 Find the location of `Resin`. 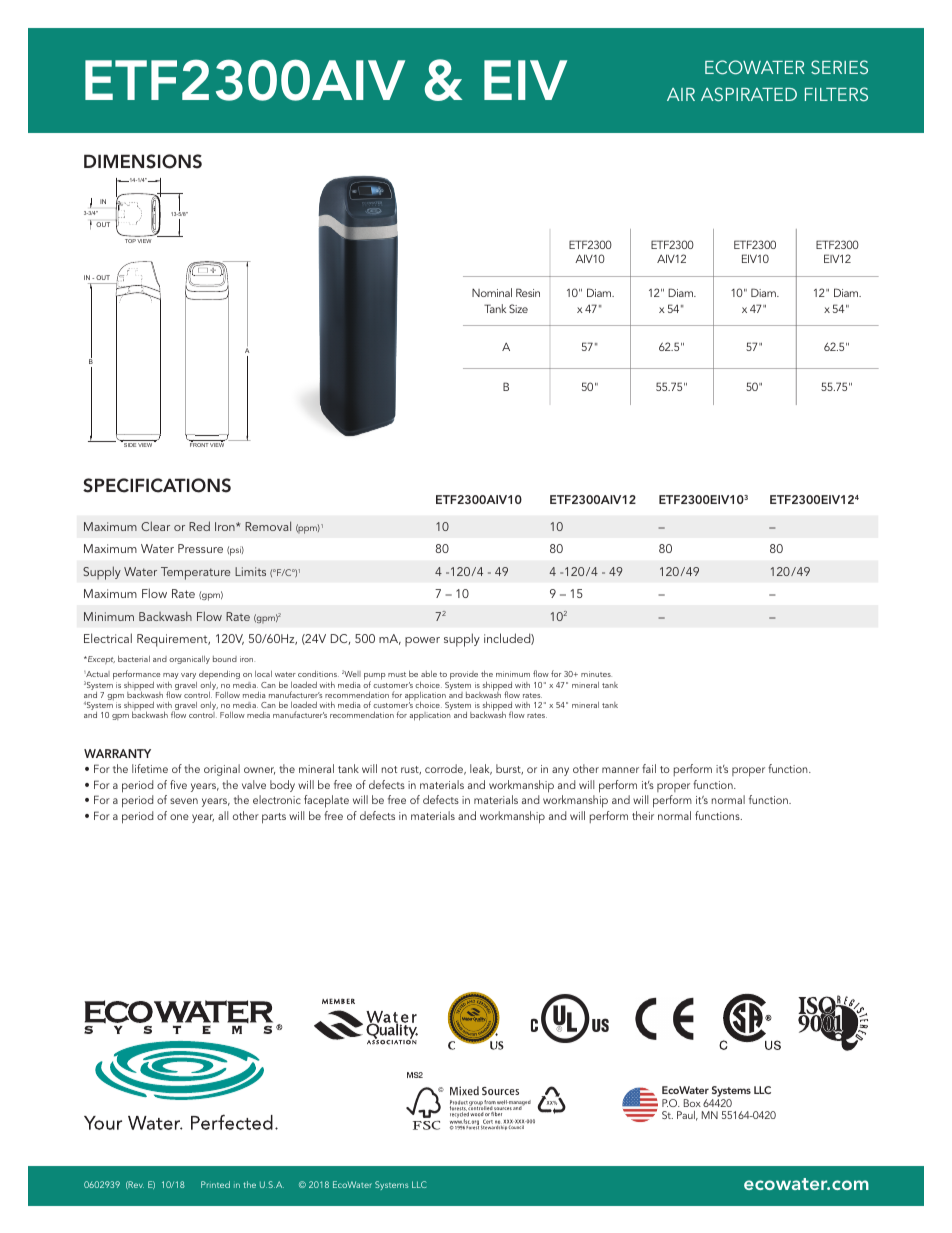

Resin is located at coordinates (528, 292).
